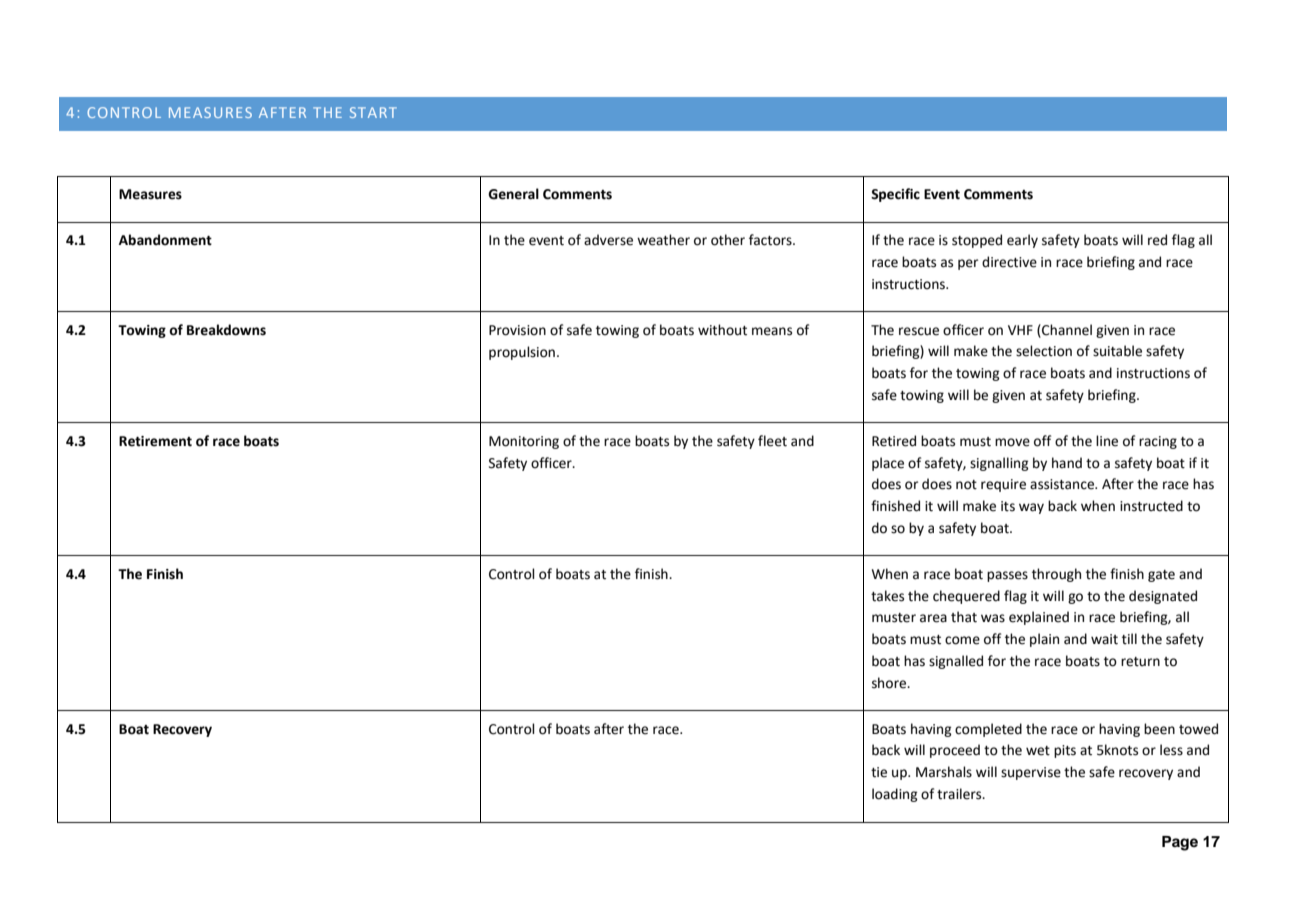  Describe the element at coordinates (890, 683) in the screenshot. I see `shore` at that location.
